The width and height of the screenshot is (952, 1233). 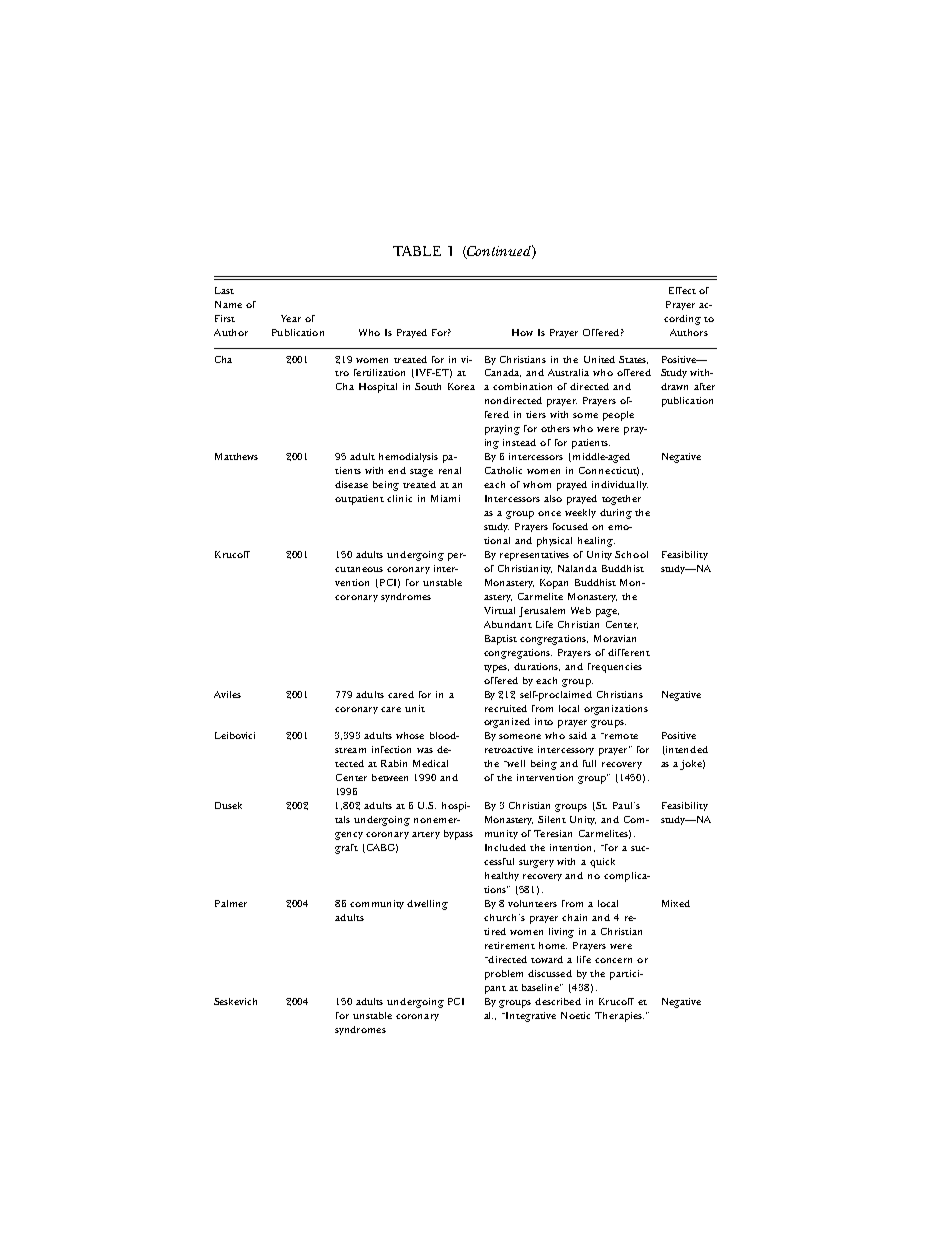 What do you see at coordinates (496, 669) in the screenshot?
I see `types` at bounding box center [496, 669].
